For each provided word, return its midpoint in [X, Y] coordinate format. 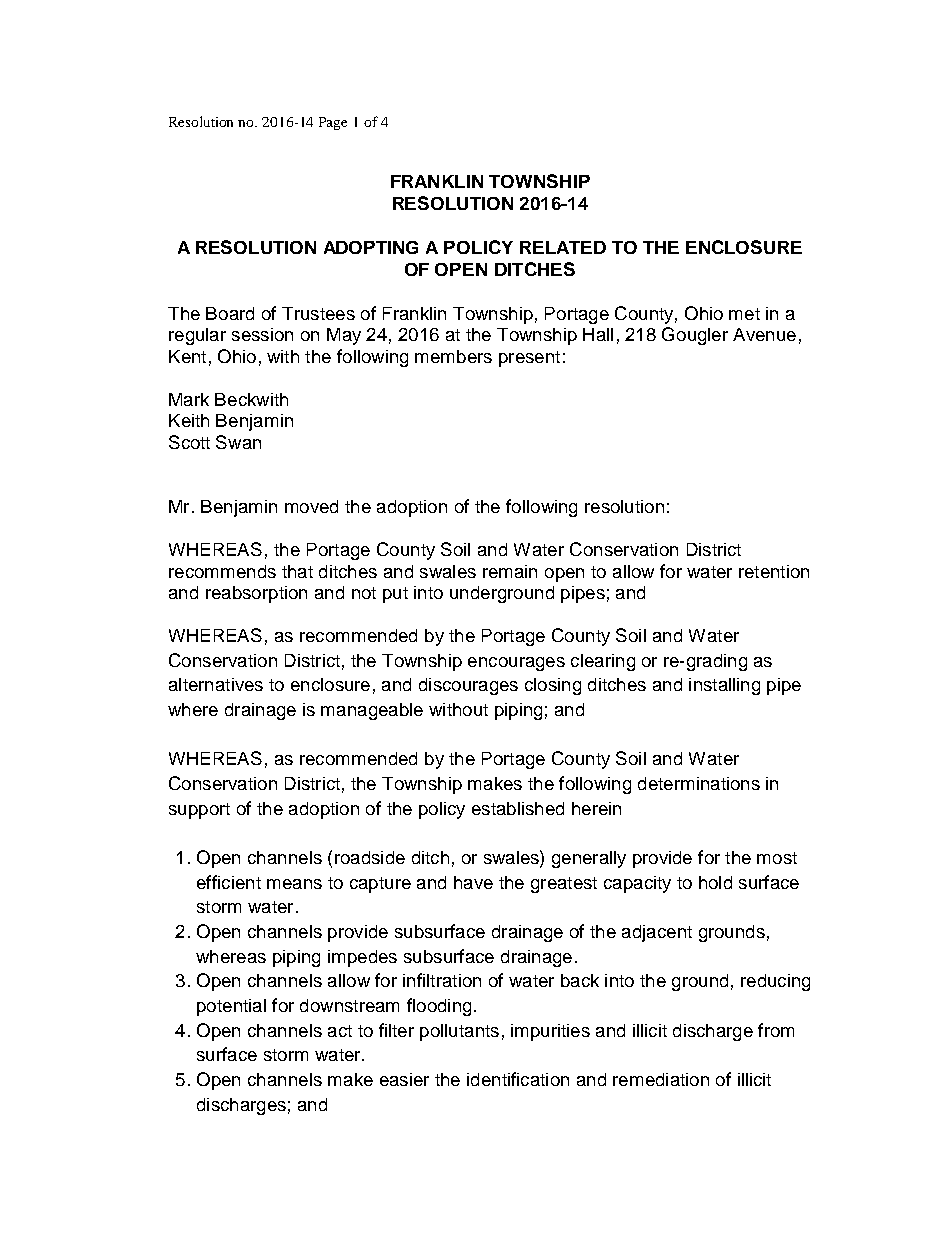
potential [231, 1007]
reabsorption [256, 594]
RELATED [563, 247]
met [744, 314]
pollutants [459, 1032]
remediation [661, 1079]
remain [510, 571]
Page [333, 123]
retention [774, 571]
